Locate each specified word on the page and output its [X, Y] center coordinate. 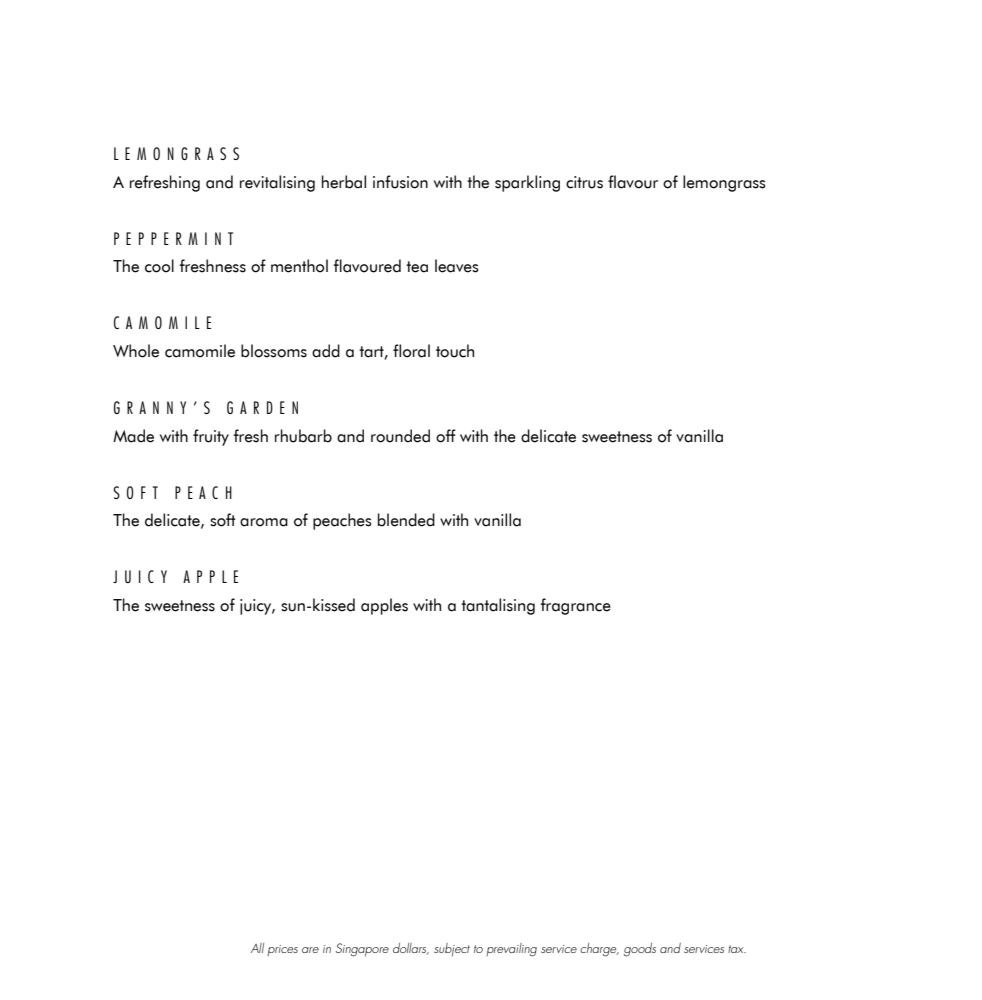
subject [452, 949]
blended [406, 520]
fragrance [576, 606]
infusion [400, 182]
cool [159, 266]
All [257, 948]
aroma [264, 522]
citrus [584, 182]
